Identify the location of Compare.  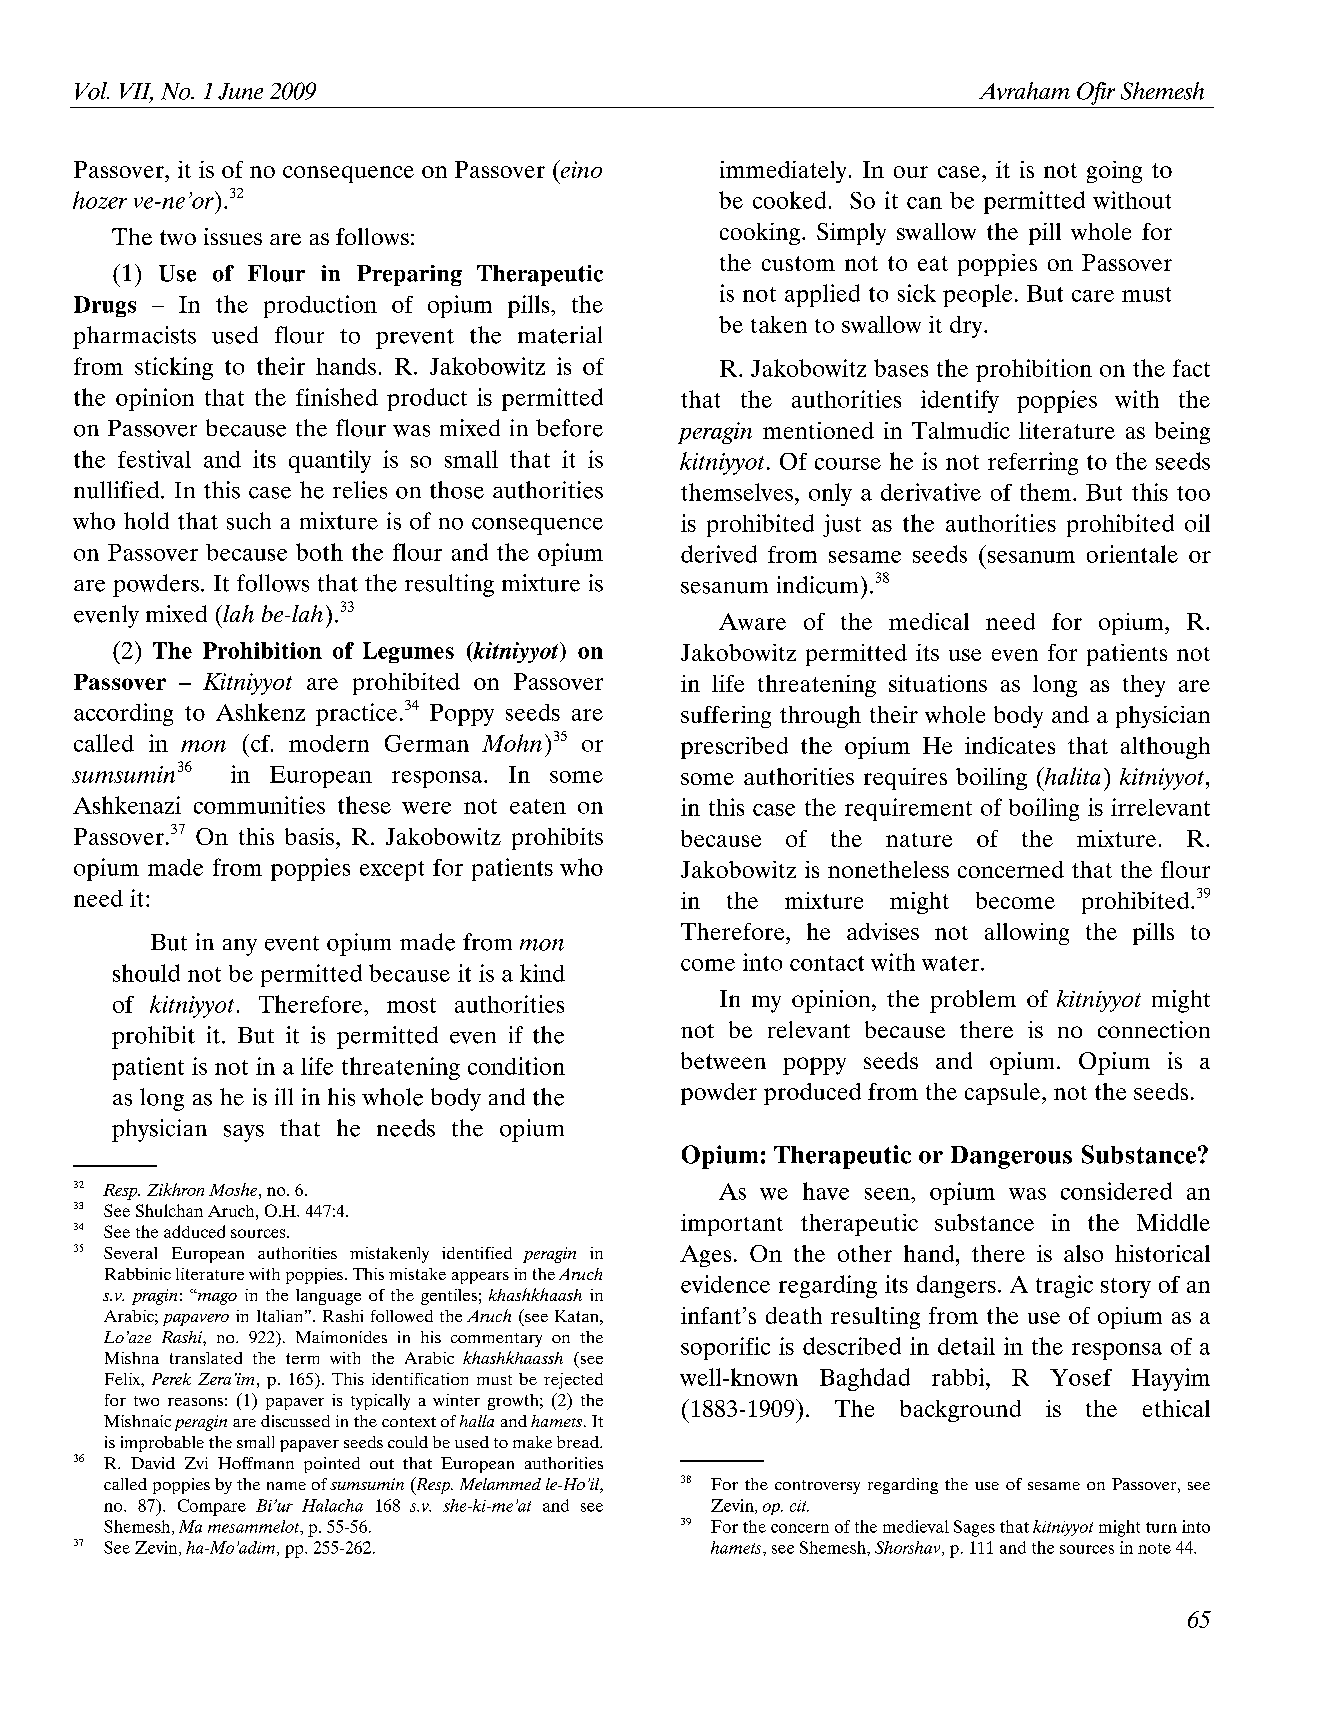
(212, 1507).
